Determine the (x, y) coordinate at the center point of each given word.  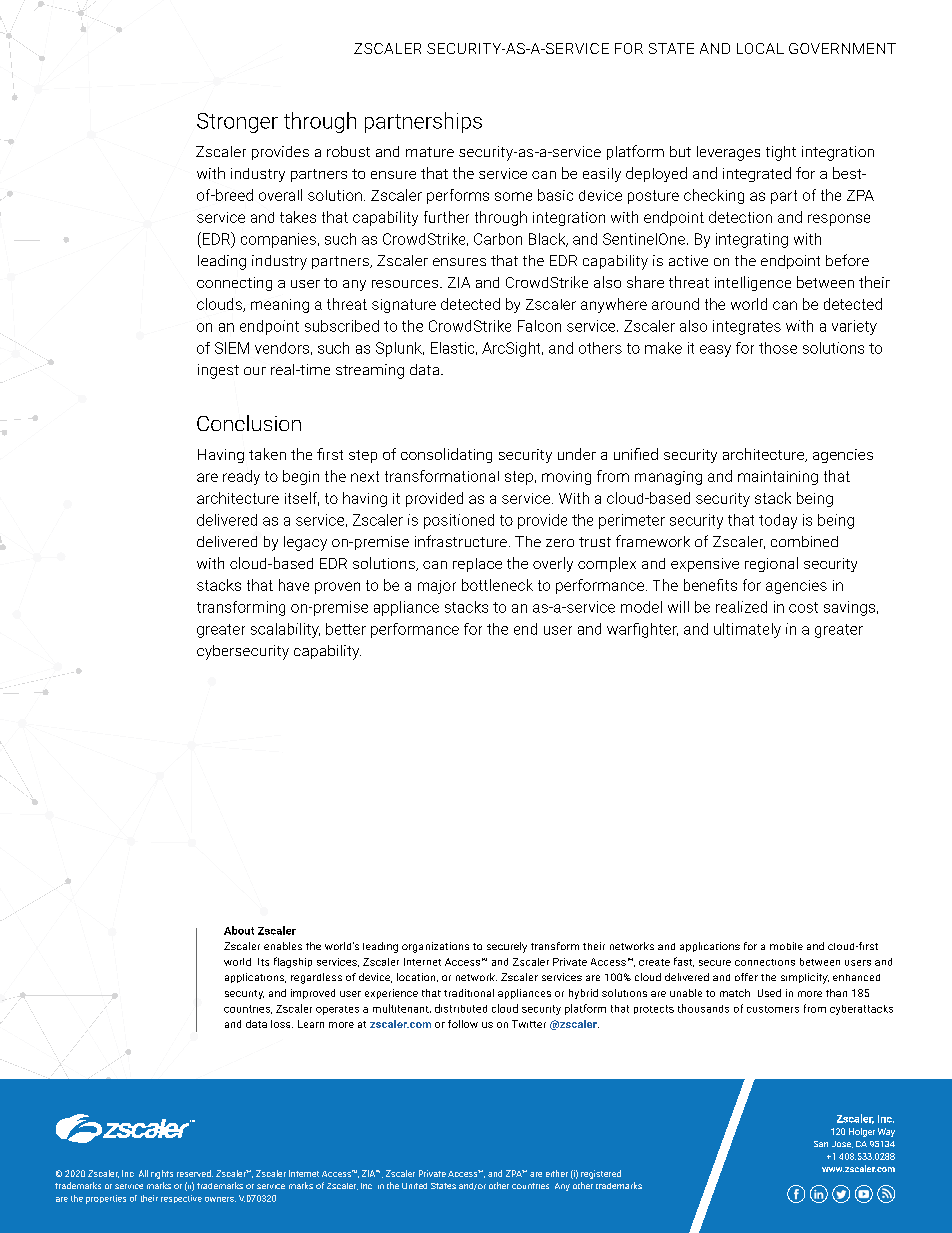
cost (803, 607)
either (557, 1173)
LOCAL (760, 48)
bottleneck (497, 585)
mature (430, 152)
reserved (195, 1173)
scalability (285, 630)
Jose (842, 1144)
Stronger (237, 123)
